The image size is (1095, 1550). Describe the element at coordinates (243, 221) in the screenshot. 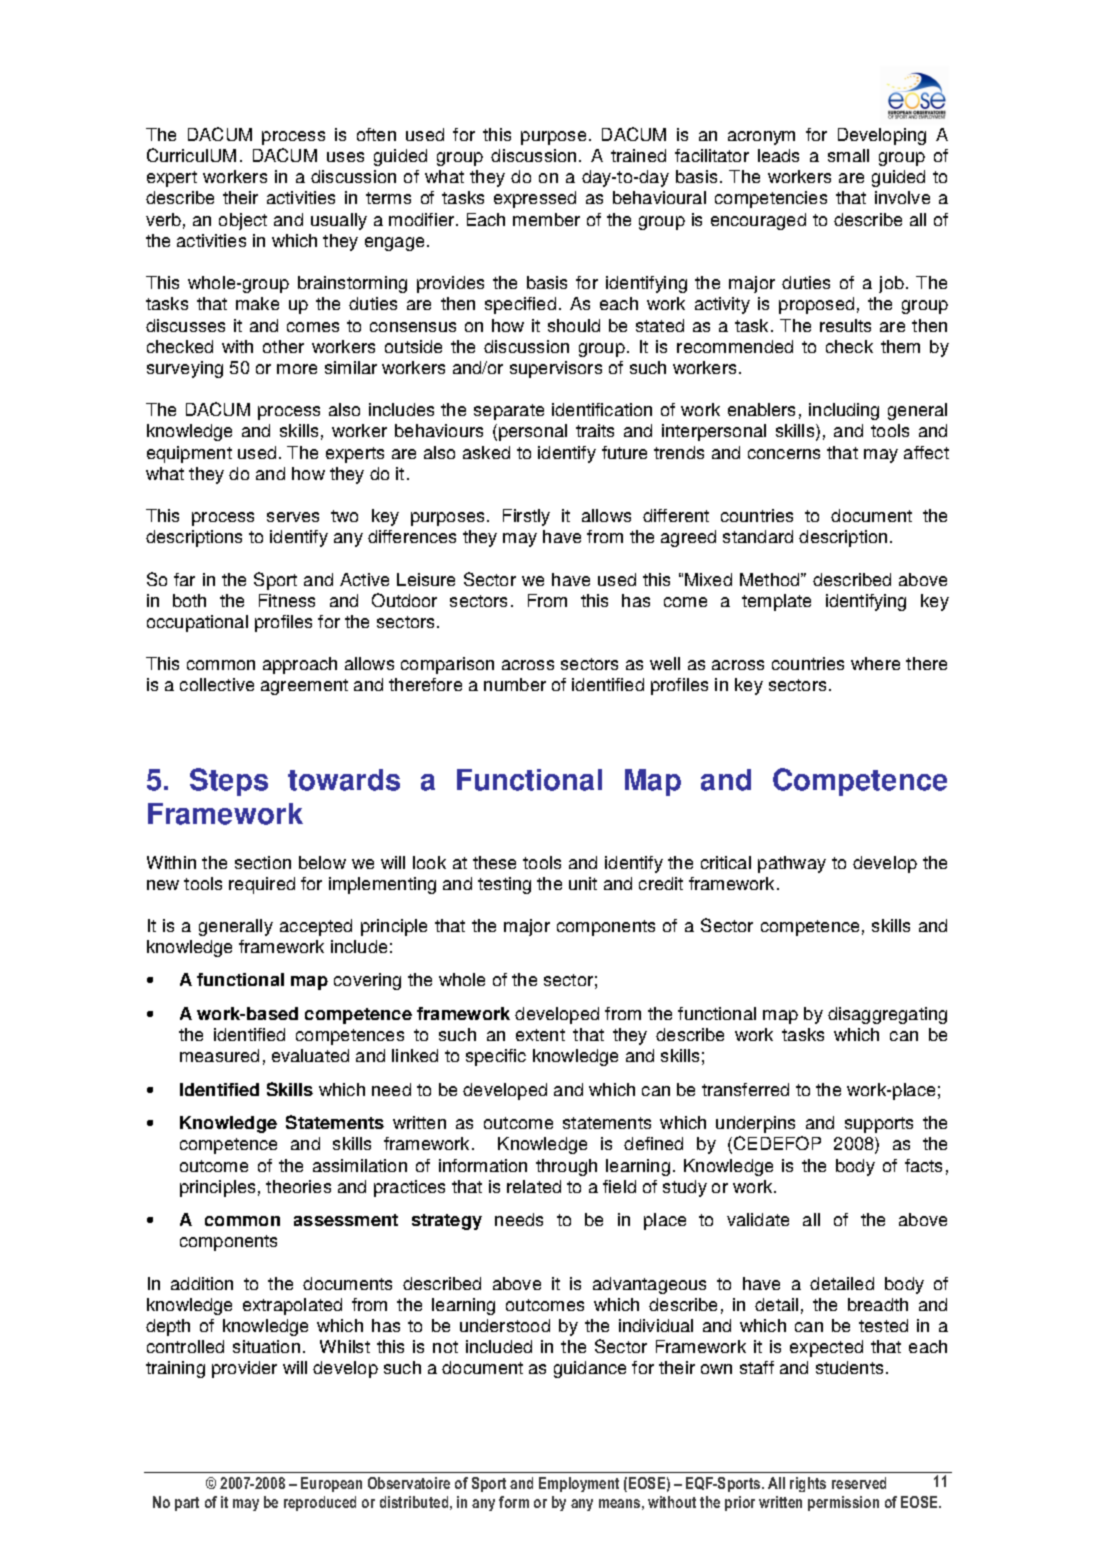

I see `object` at that location.
